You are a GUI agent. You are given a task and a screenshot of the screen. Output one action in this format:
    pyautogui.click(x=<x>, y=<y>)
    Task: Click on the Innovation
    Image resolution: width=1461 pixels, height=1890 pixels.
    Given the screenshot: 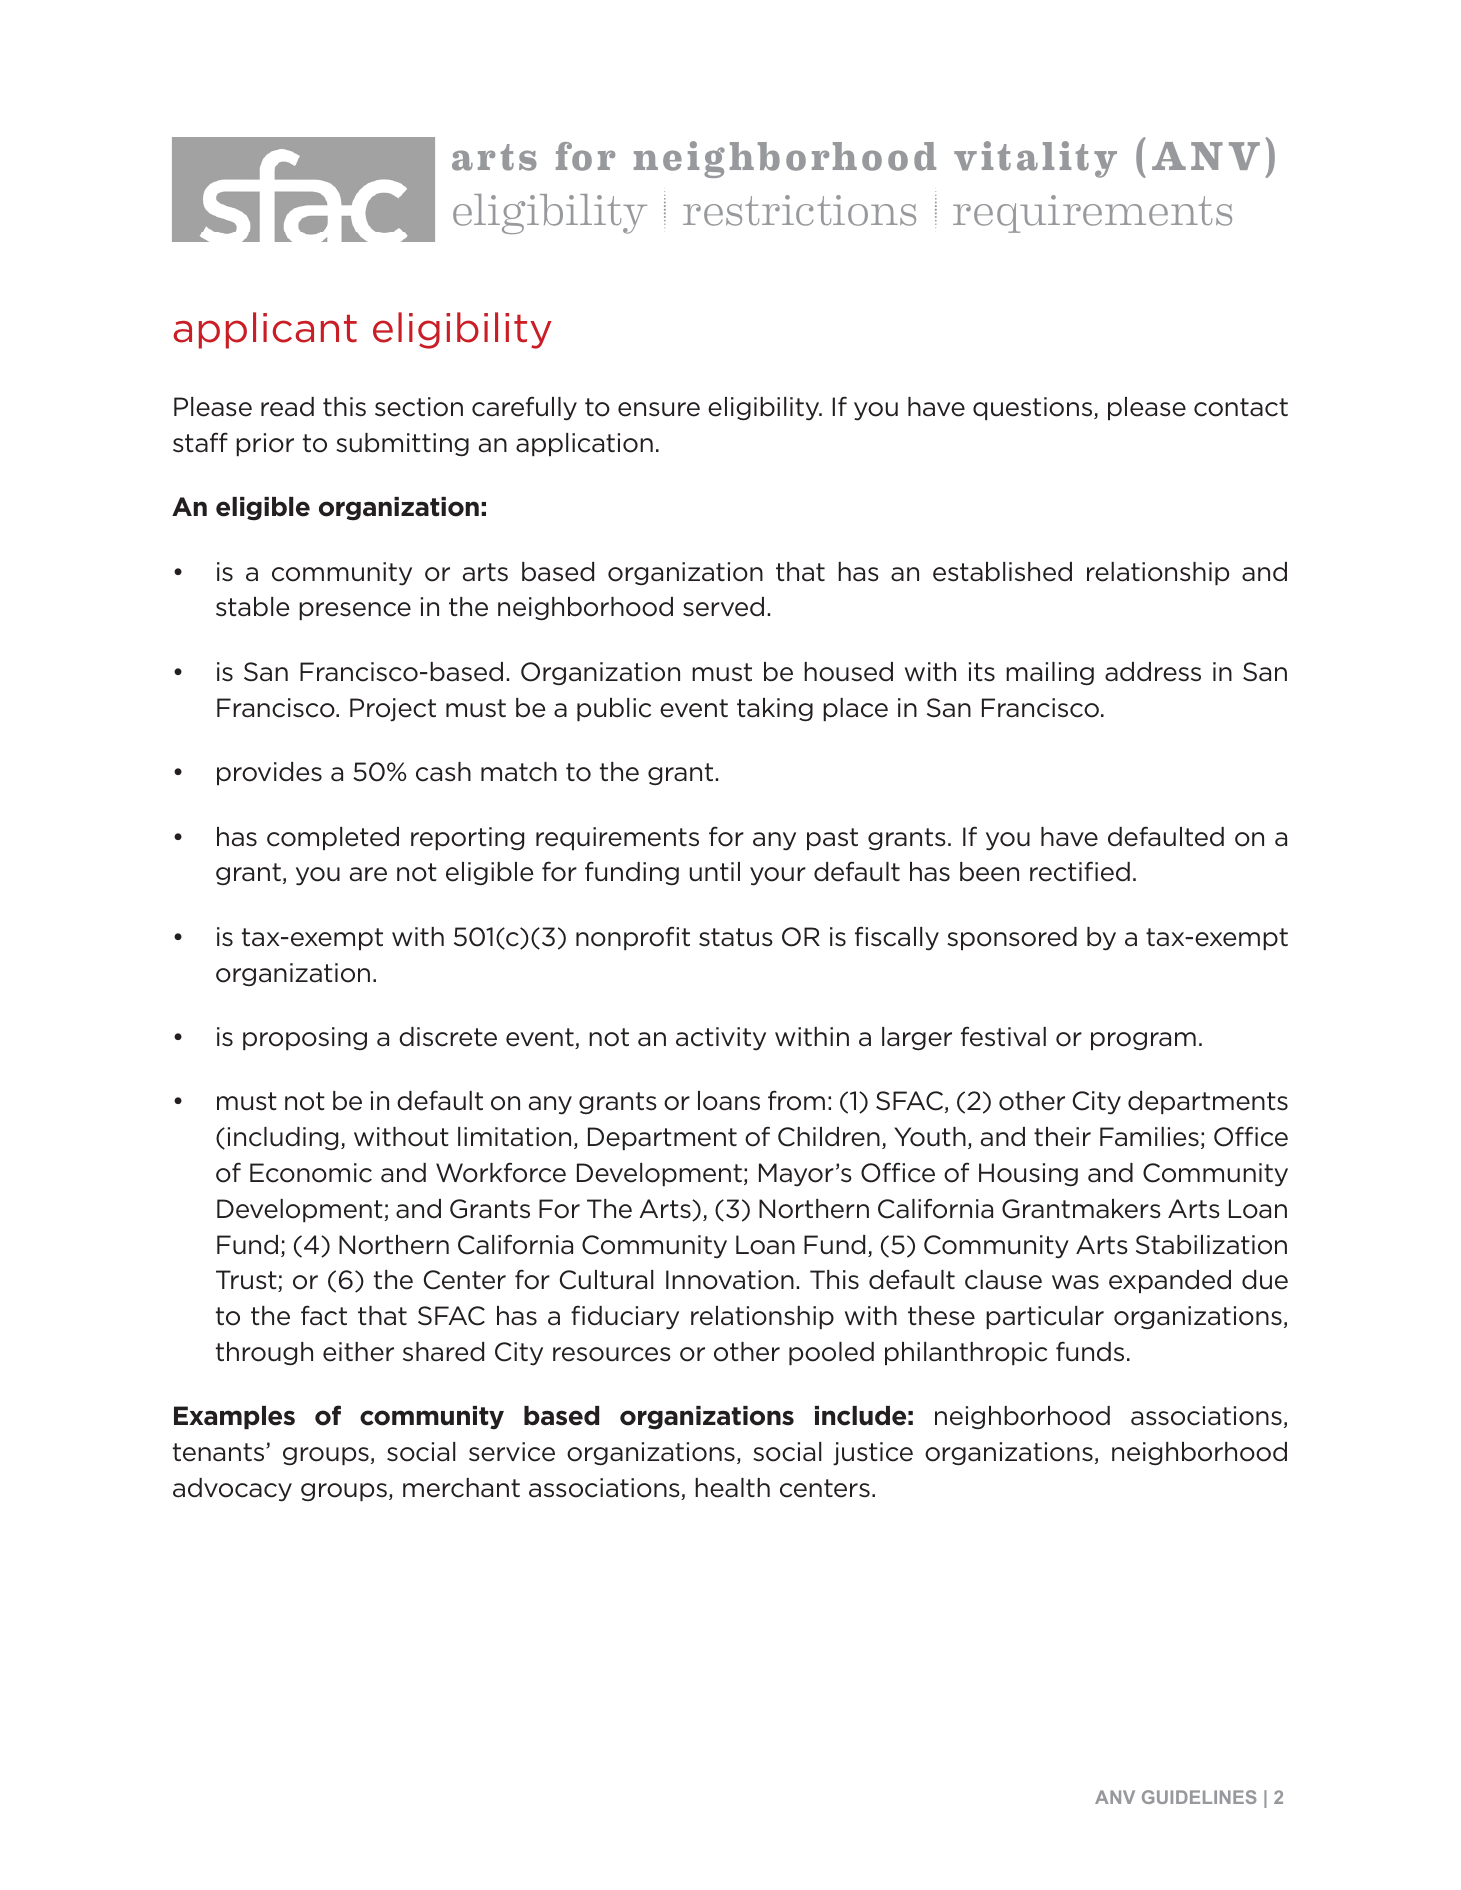 What is the action you would take?
    pyautogui.click(x=730, y=1280)
